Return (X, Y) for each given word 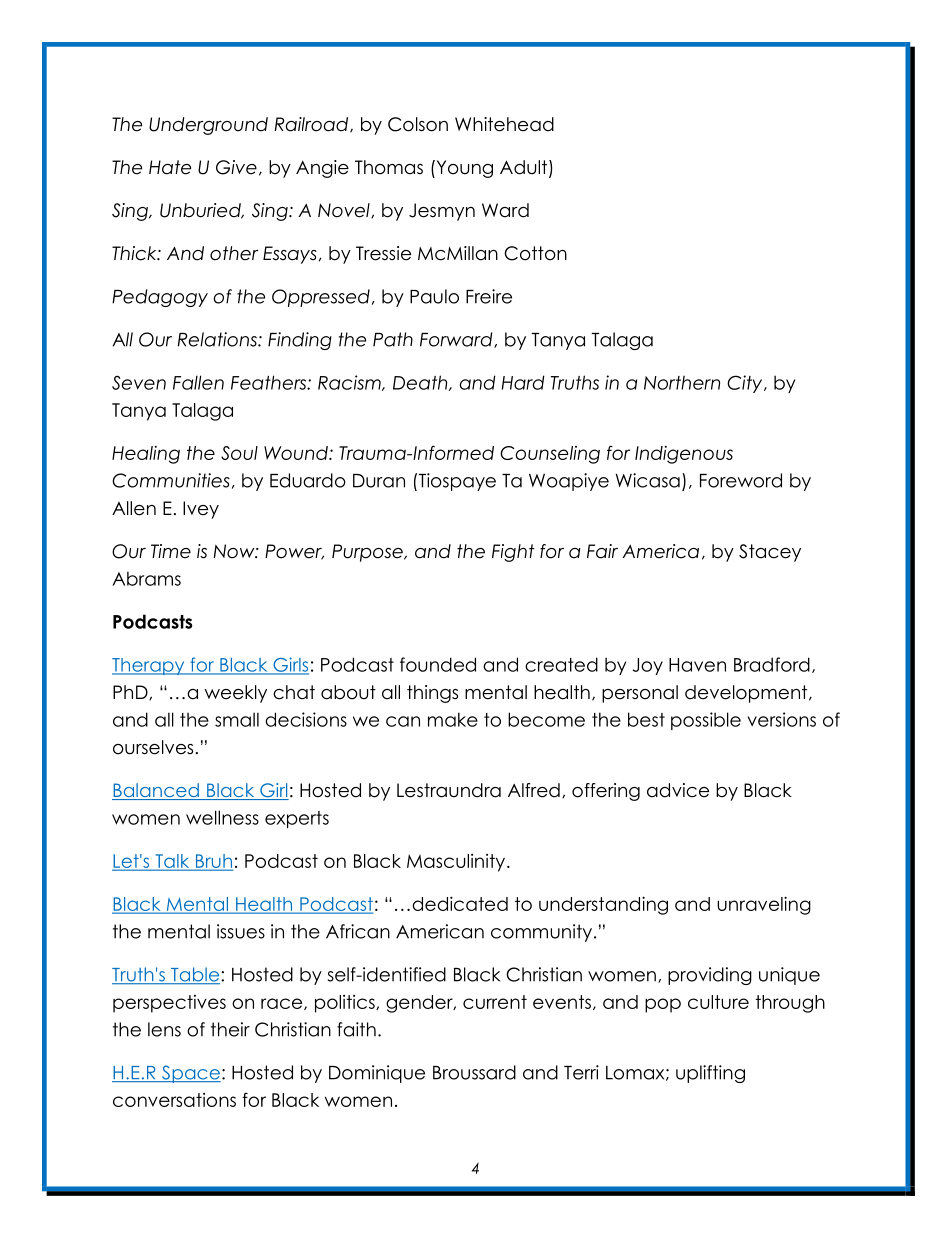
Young (463, 169)
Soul (239, 453)
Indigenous (684, 455)
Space (190, 1074)
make (453, 719)
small (237, 719)
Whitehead (504, 124)
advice (678, 790)
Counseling (550, 455)
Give (236, 167)
